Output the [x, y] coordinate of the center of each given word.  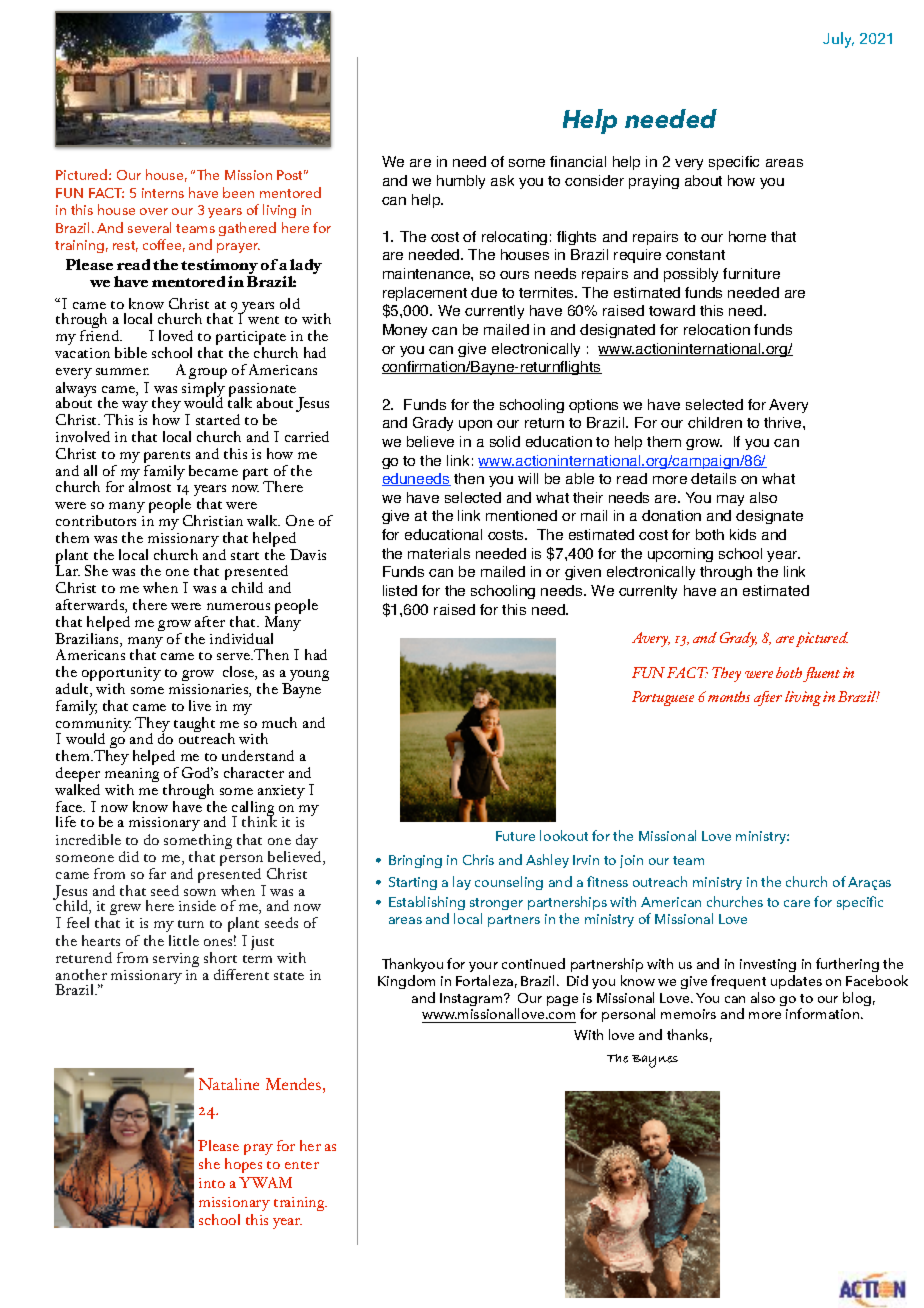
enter [302, 1165]
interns [163, 193]
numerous [238, 606]
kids [743, 534]
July [838, 40]
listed [400, 590]
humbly [461, 182]
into [212, 1183]
